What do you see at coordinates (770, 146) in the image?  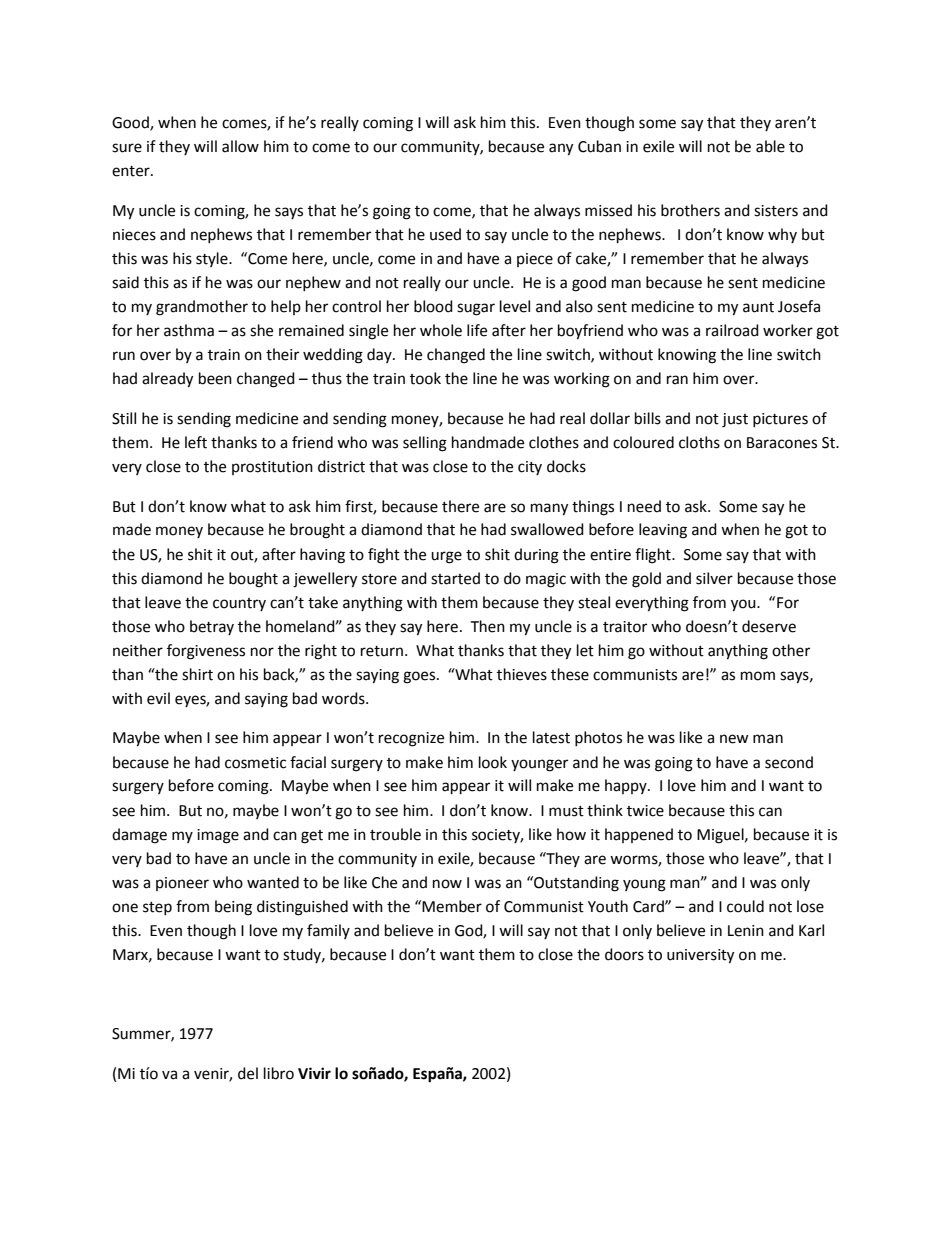 I see `able` at bounding box center [770, 146].
